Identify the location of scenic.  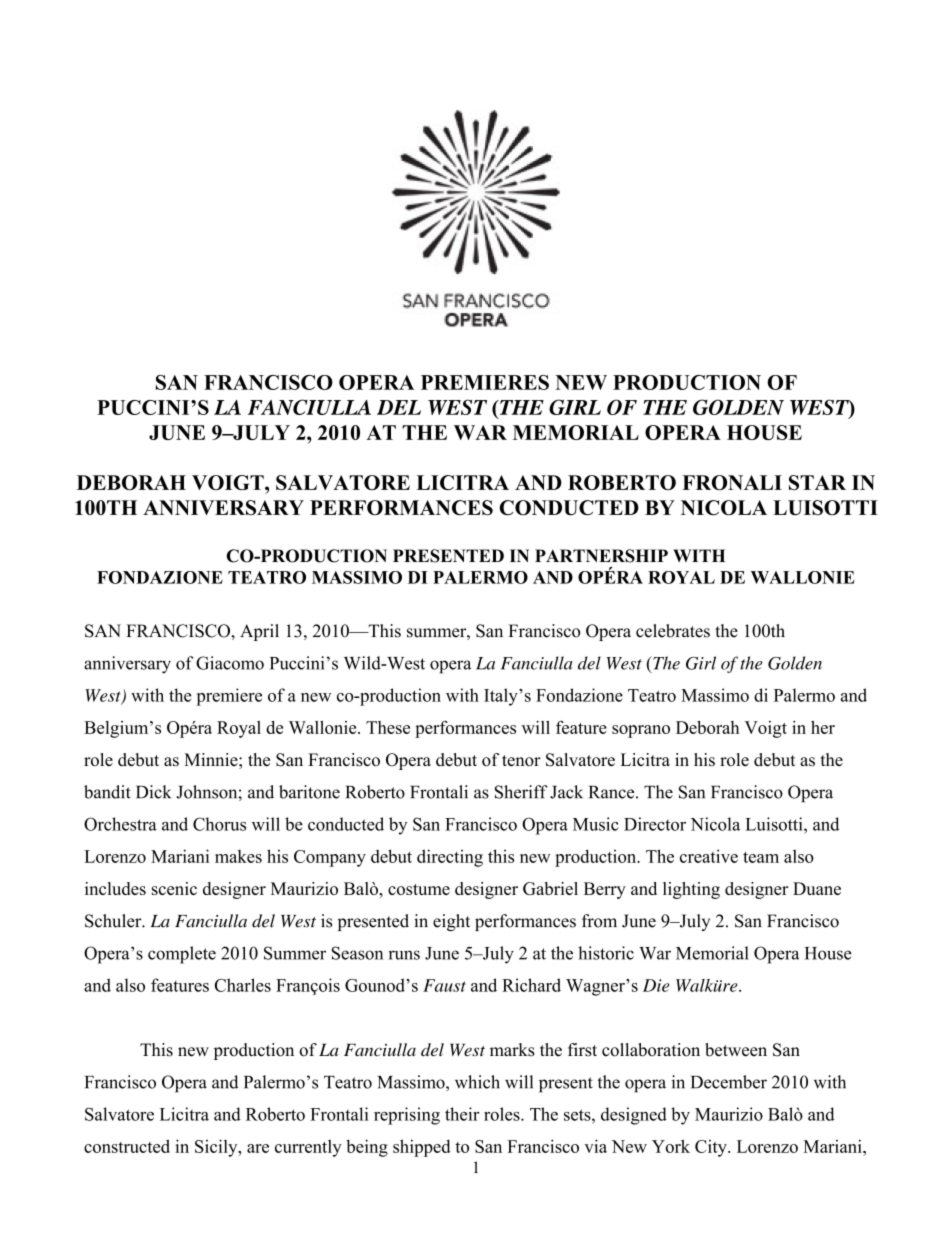
(174, 888).
